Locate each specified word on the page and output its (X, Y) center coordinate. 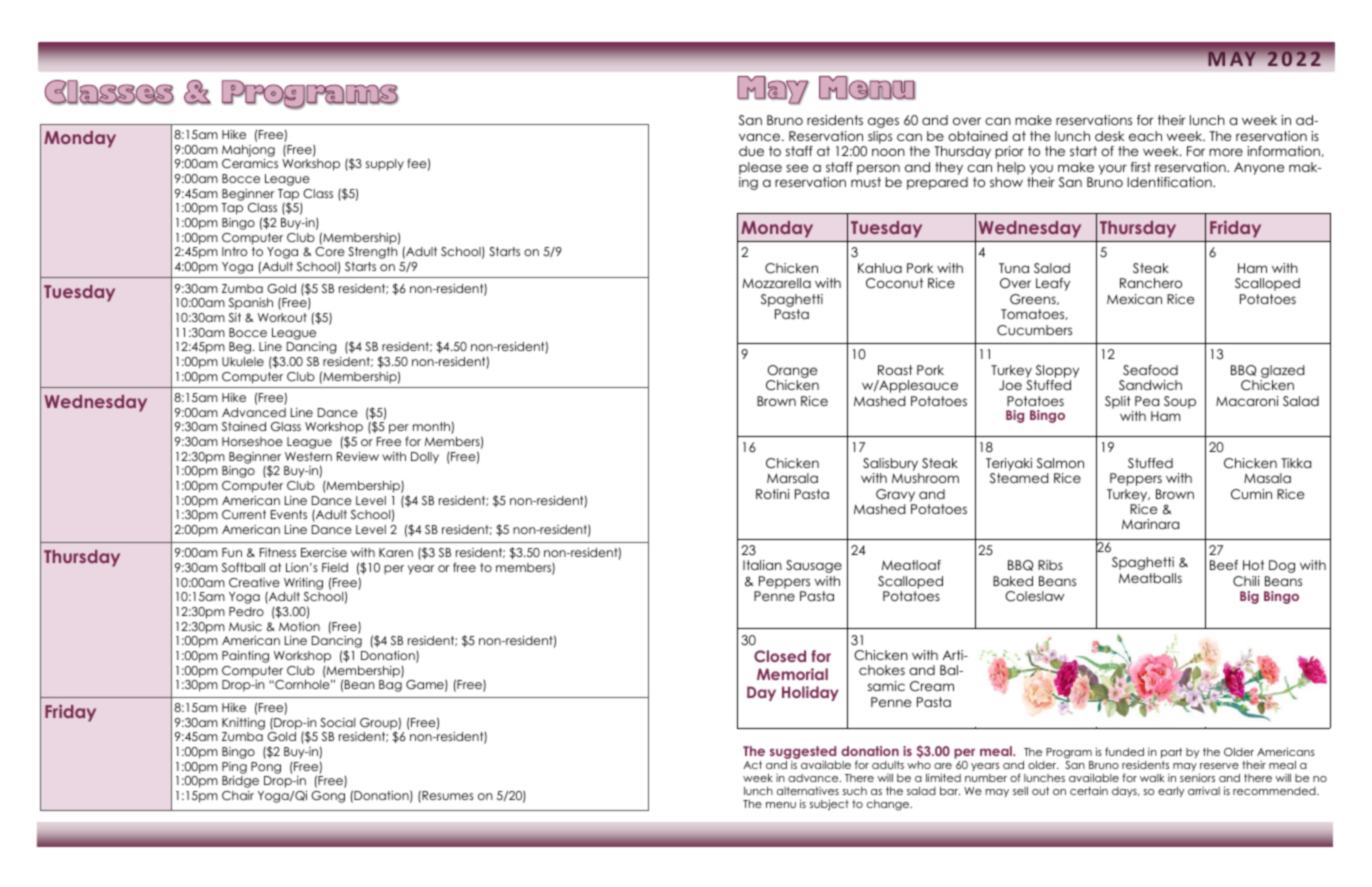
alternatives (808, 791)
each (1145, 136)
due (751, 151)
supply (385, 165)
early (1171, 792)
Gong (328, 797)
